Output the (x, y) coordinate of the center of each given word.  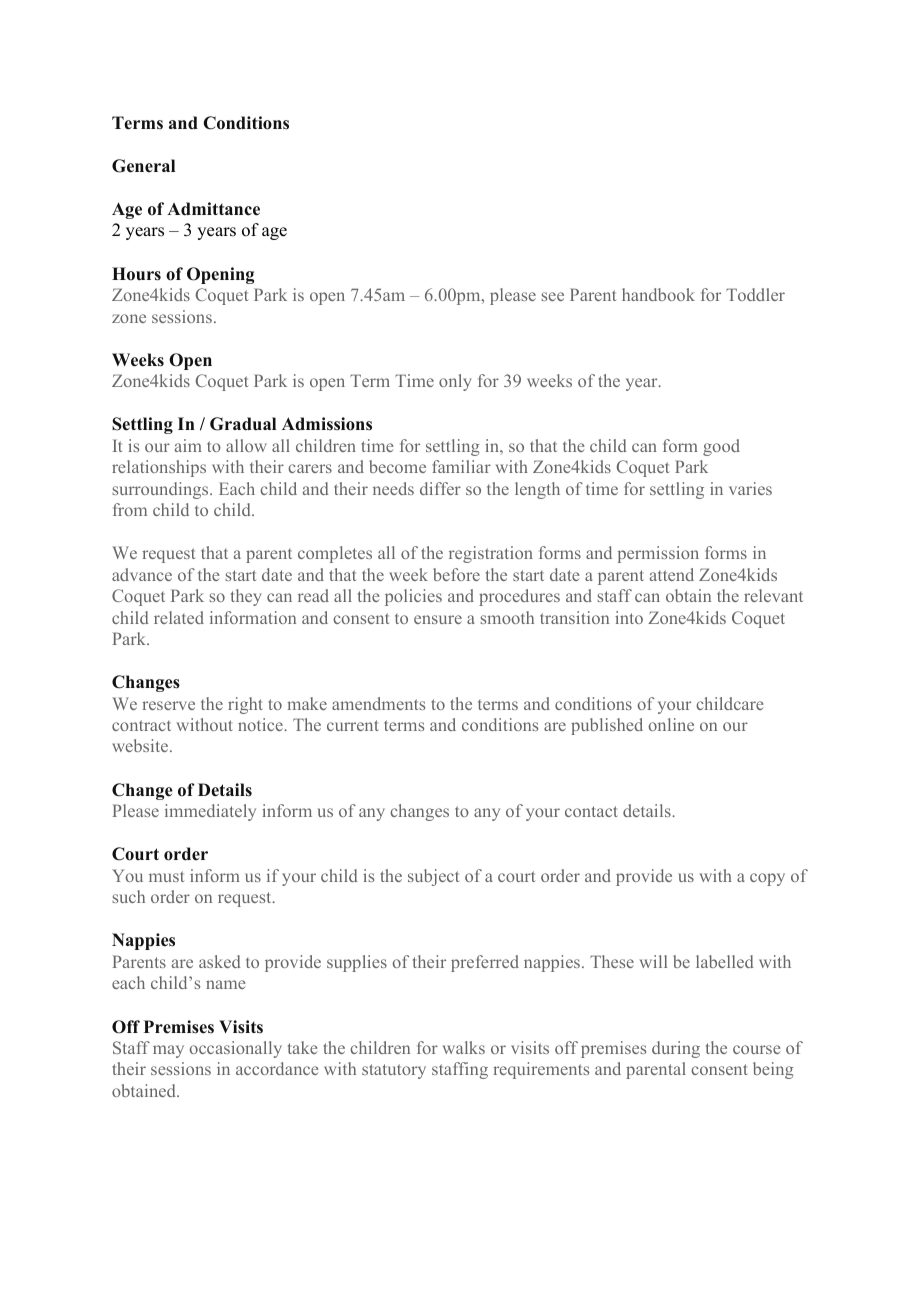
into (629, 617)
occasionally (235, 1049)
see (553, 296)
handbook (658, 294)
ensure (438, 619)
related (179, 617)
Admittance (213, 209)
